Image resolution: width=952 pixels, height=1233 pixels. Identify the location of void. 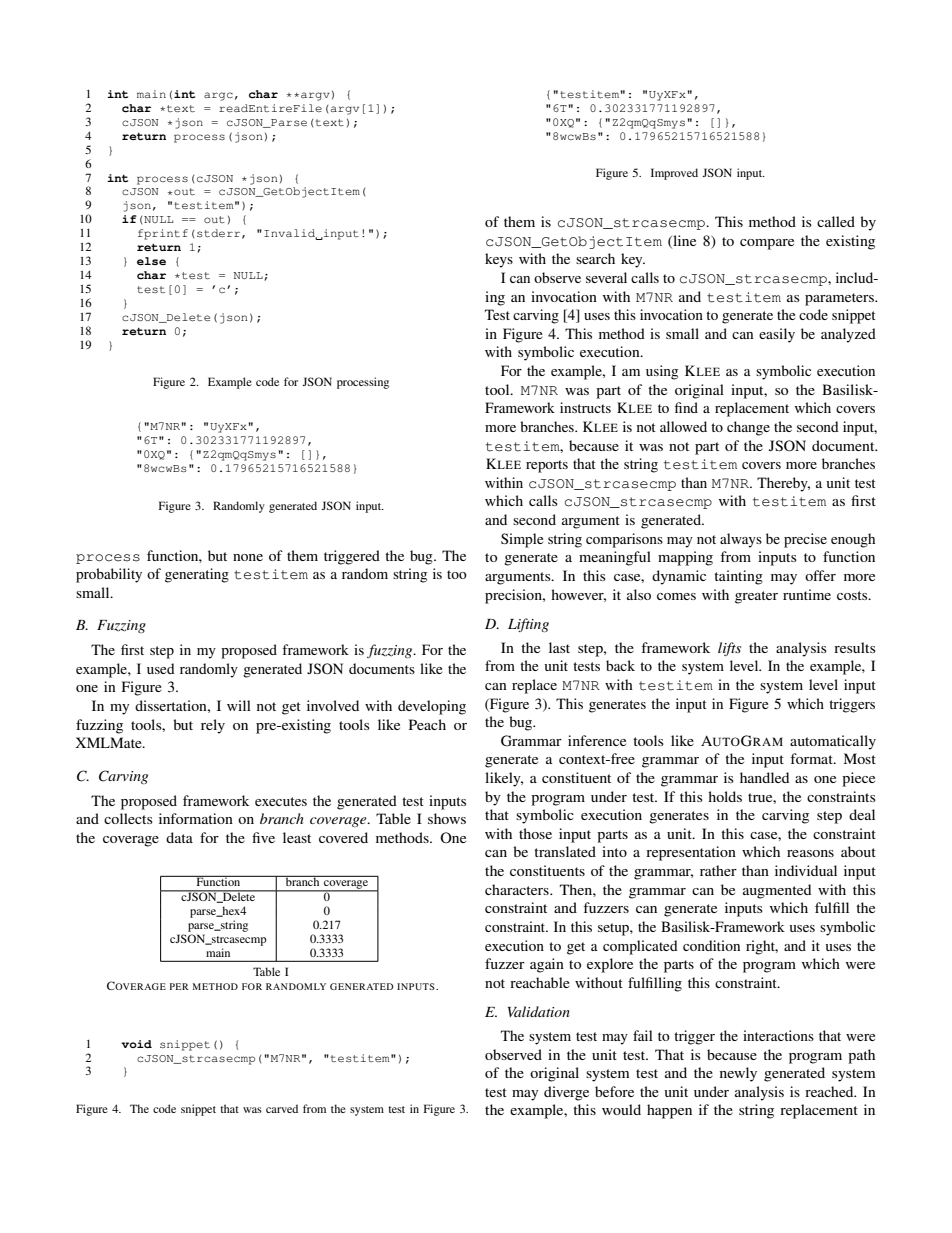
(136, 1044).
